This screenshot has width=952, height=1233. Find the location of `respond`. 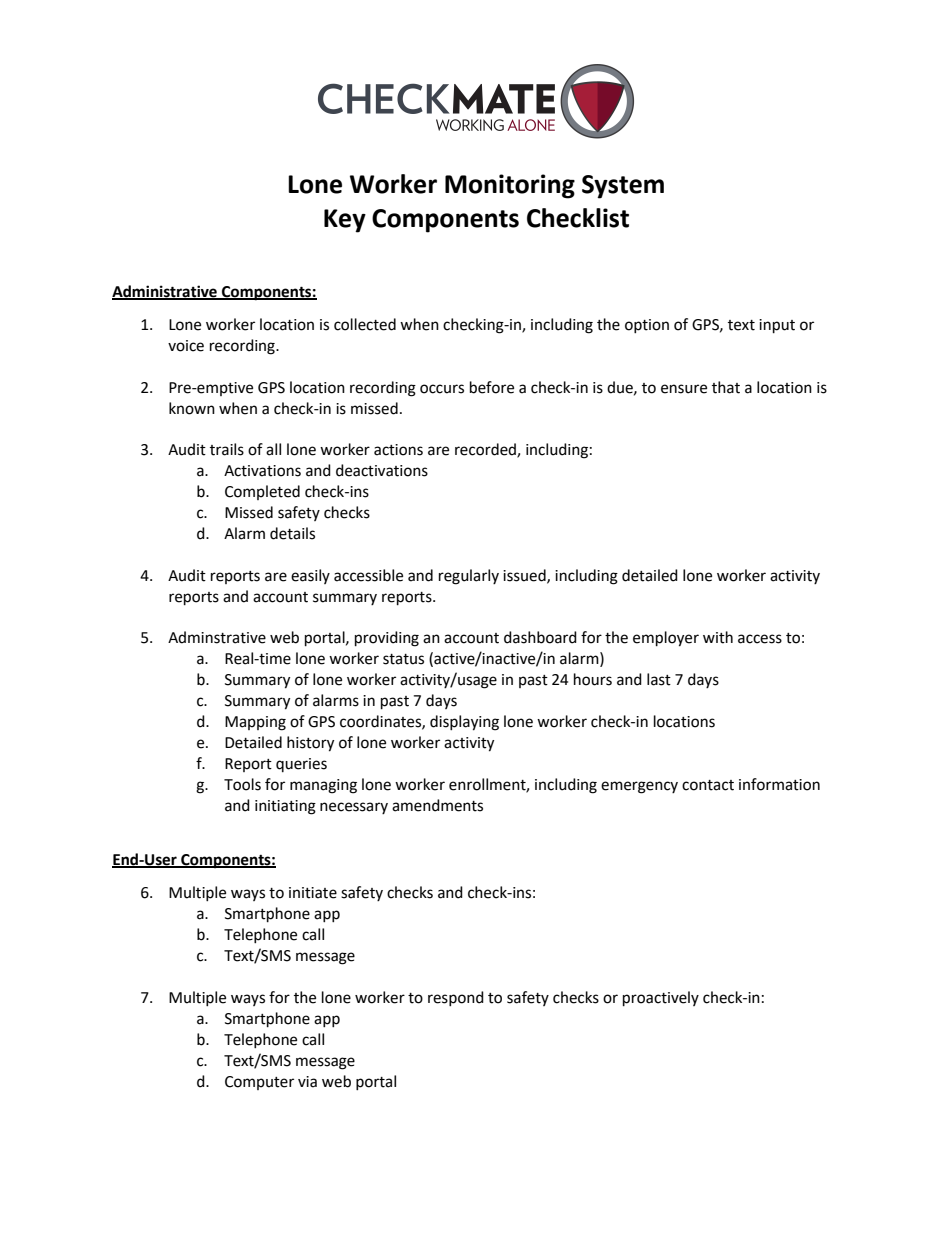

respond is located at coordinates (456, 998).
